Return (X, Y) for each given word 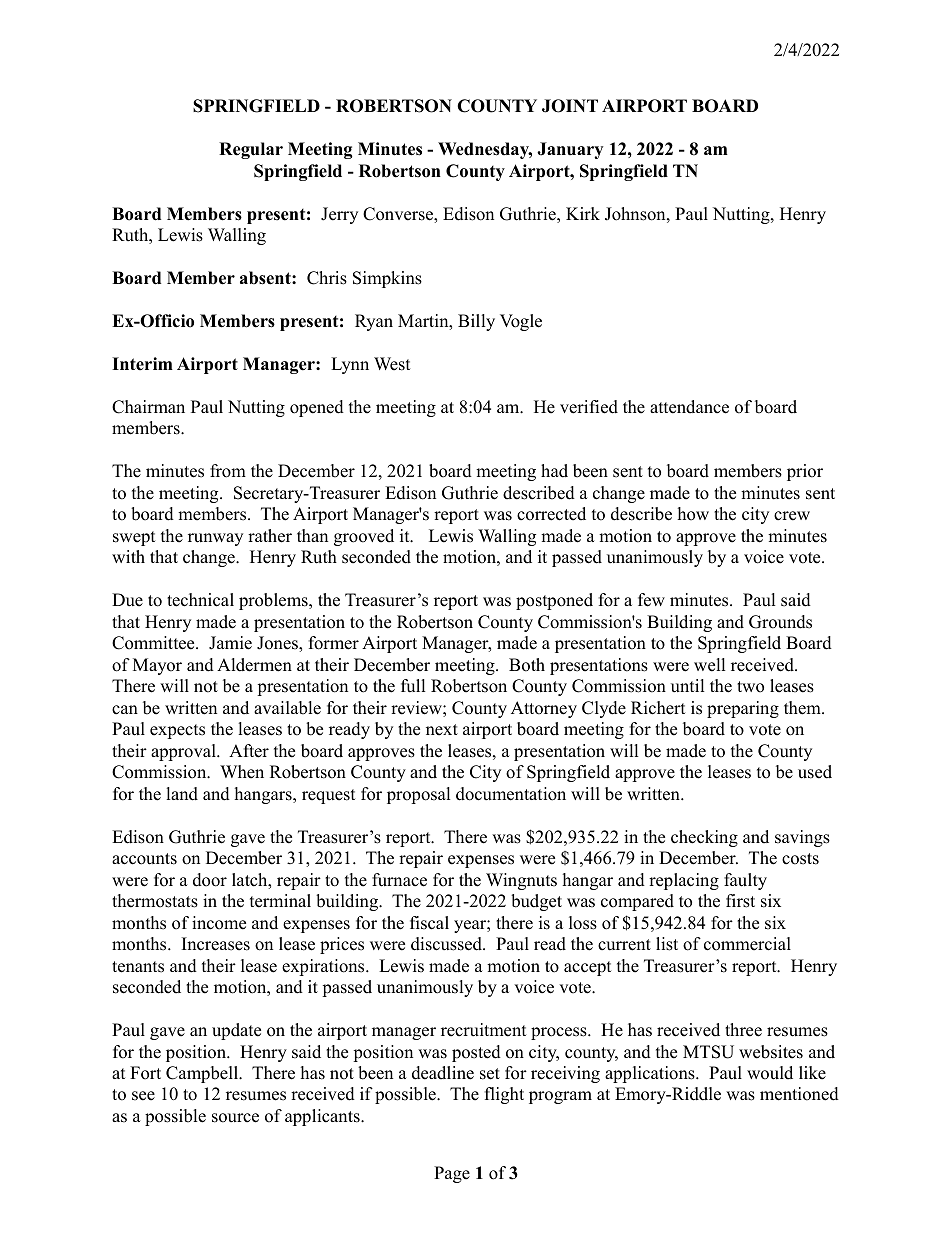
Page (452, 1174)
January (570, 150)
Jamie (230, 643)
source (235, 1118)
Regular (251, 150)
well (710, 665)
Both (527, 665)
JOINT (570, 106)
